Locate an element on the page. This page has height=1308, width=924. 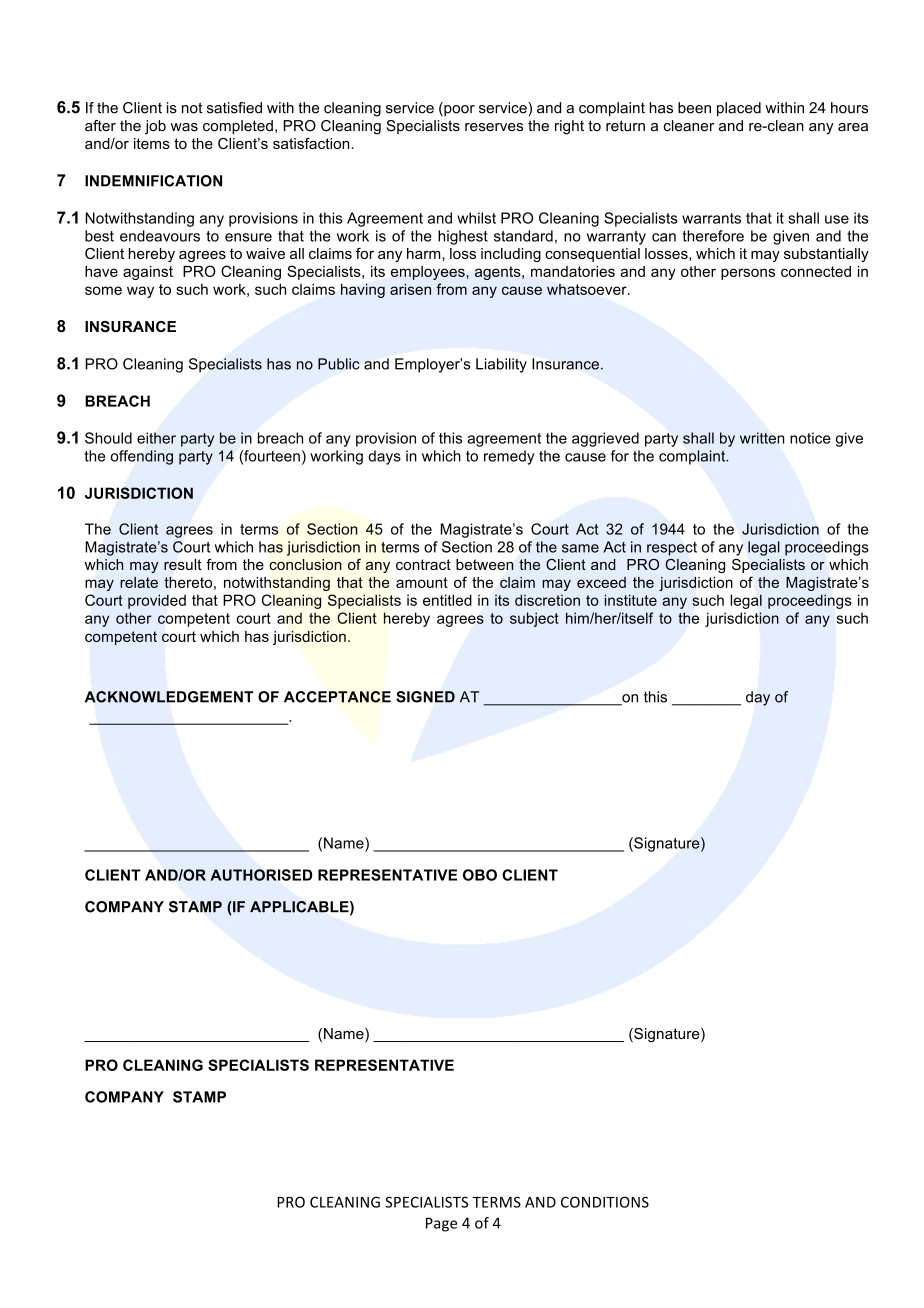
reserves is located at coordinates (494, 127).
